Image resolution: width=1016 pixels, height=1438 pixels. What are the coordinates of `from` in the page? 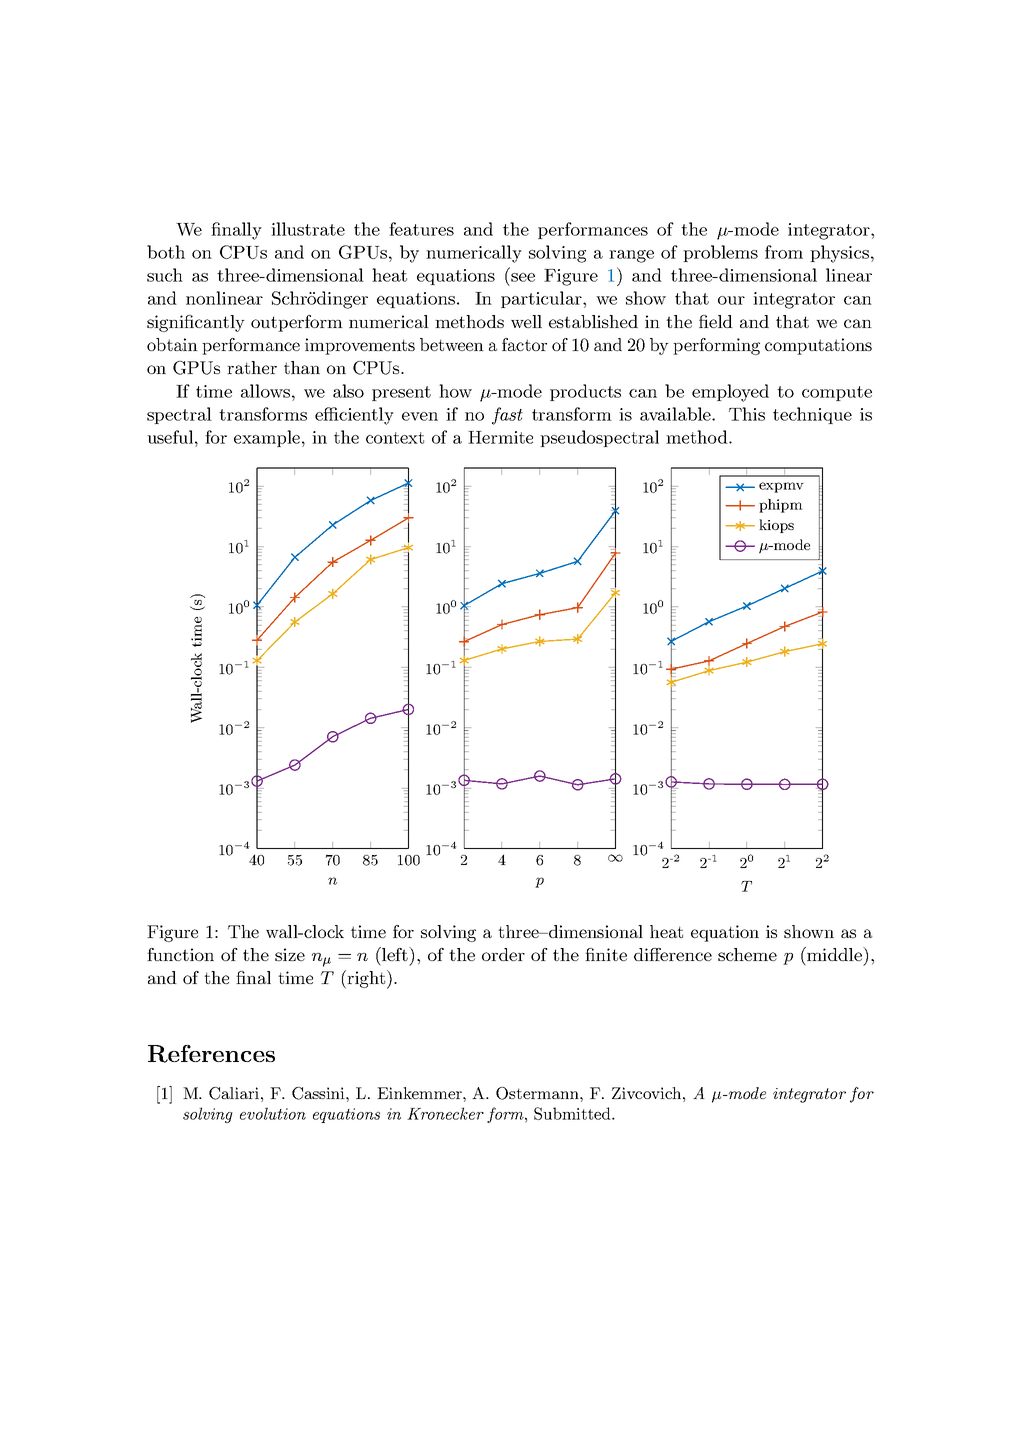 It's located at (784, 252).
